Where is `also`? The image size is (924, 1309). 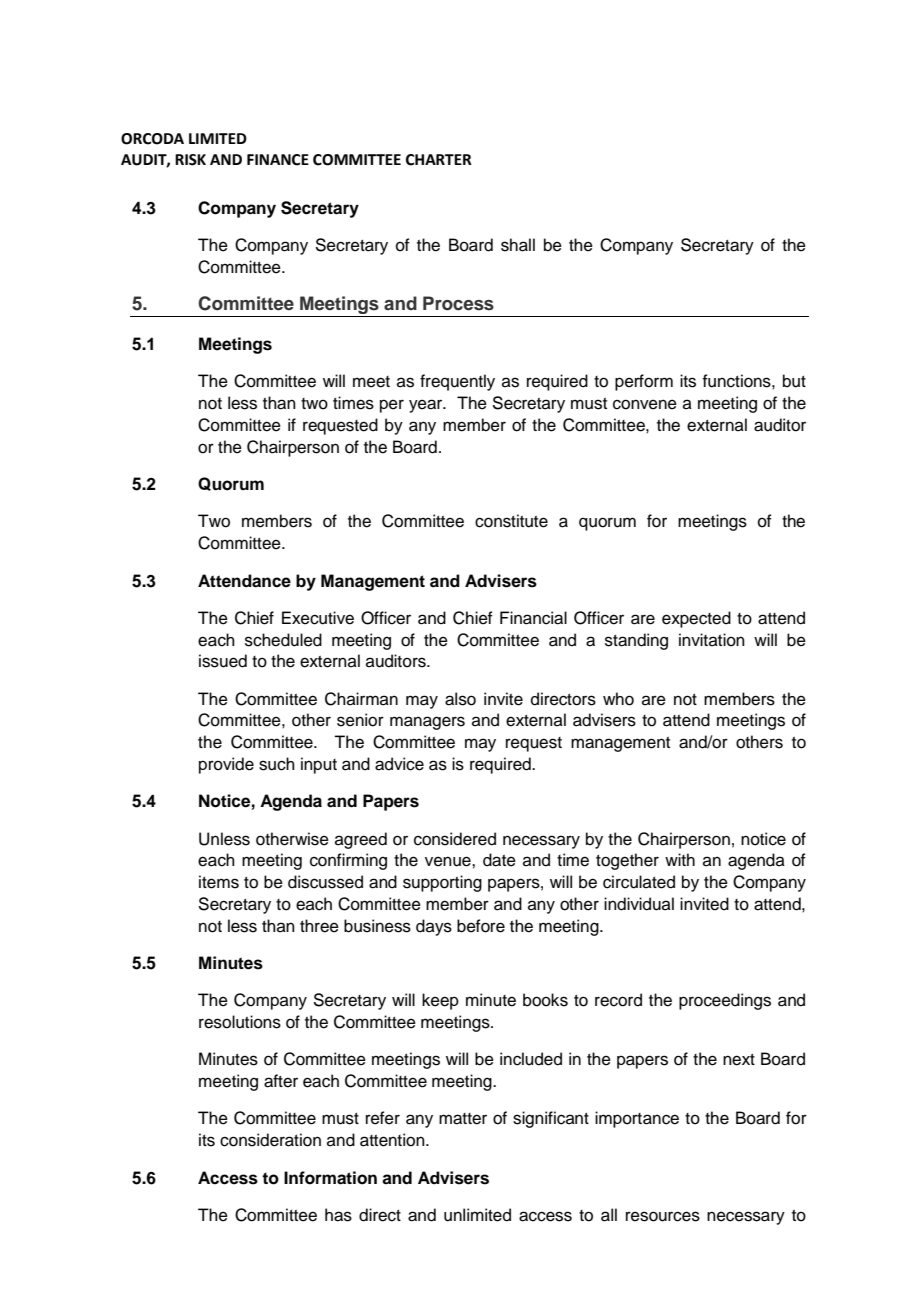
also is located at coordinates (460, 699).
